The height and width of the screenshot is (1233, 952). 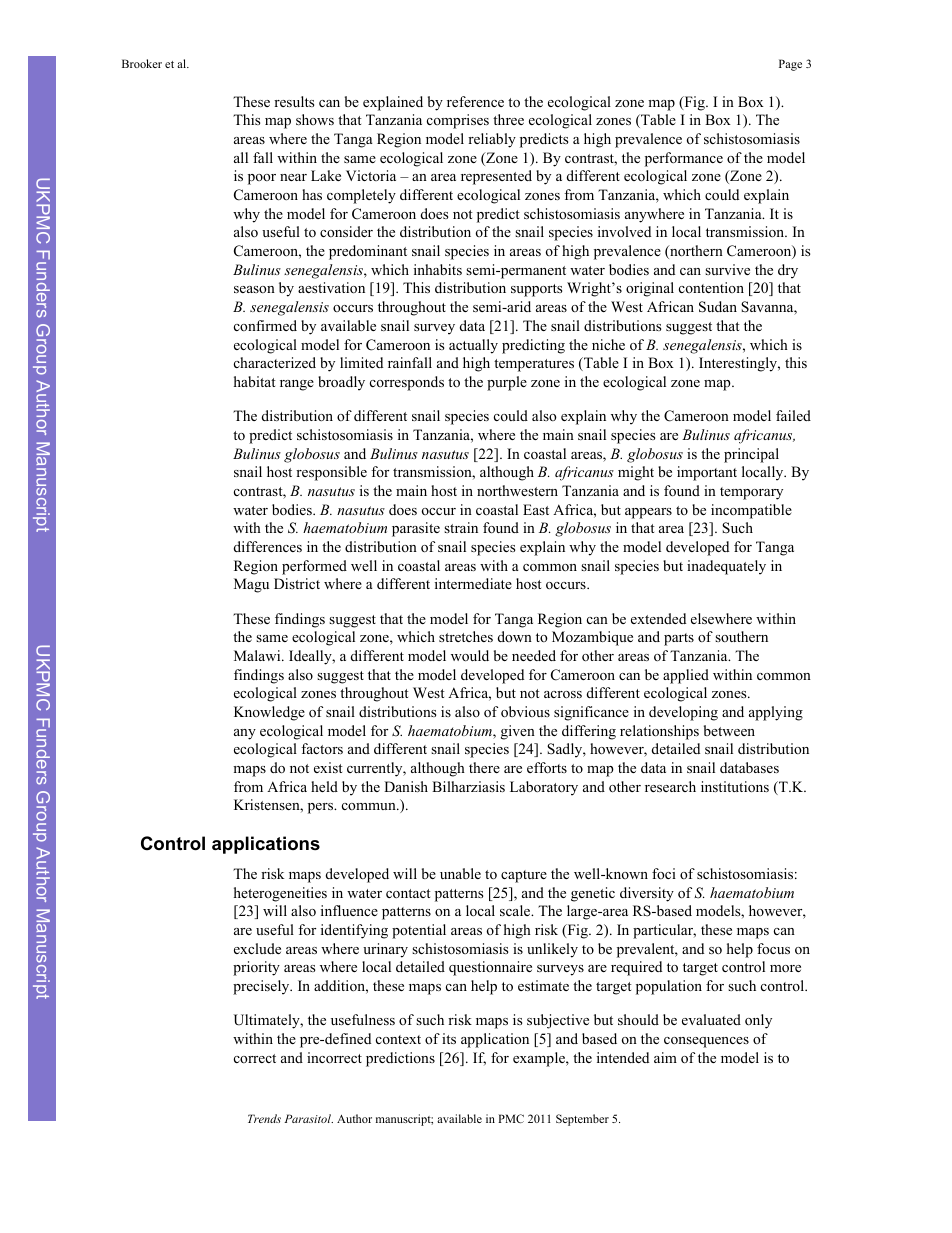 What do you see at coordinates (718, 307) in the screenshot?
I see `Sudan` at bounding box center [718, 307].
